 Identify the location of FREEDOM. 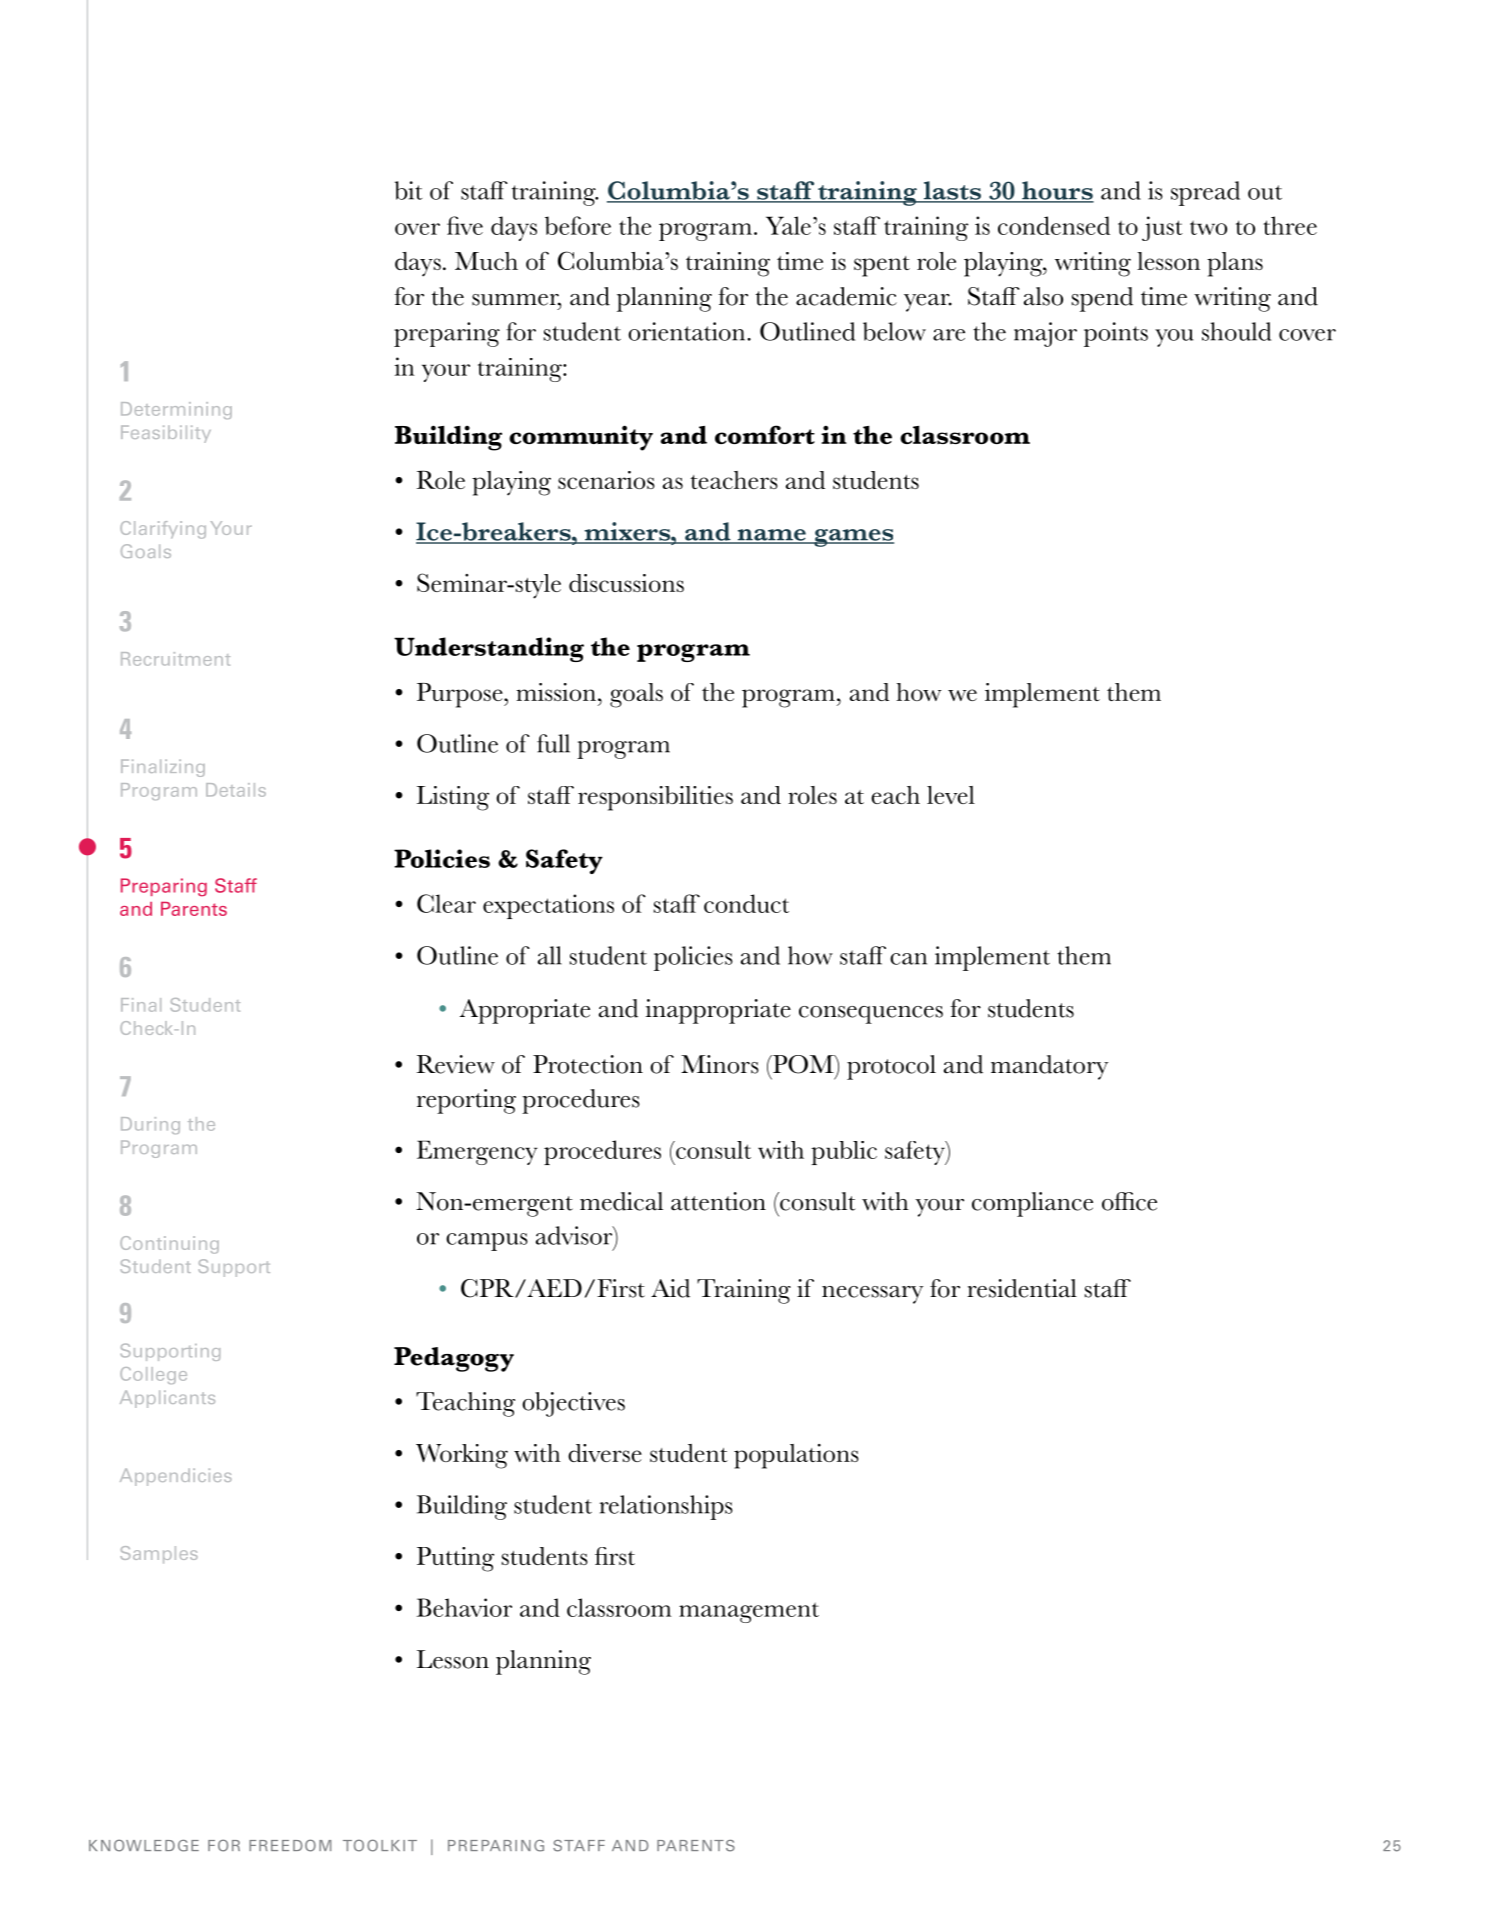
(290, 1845).
